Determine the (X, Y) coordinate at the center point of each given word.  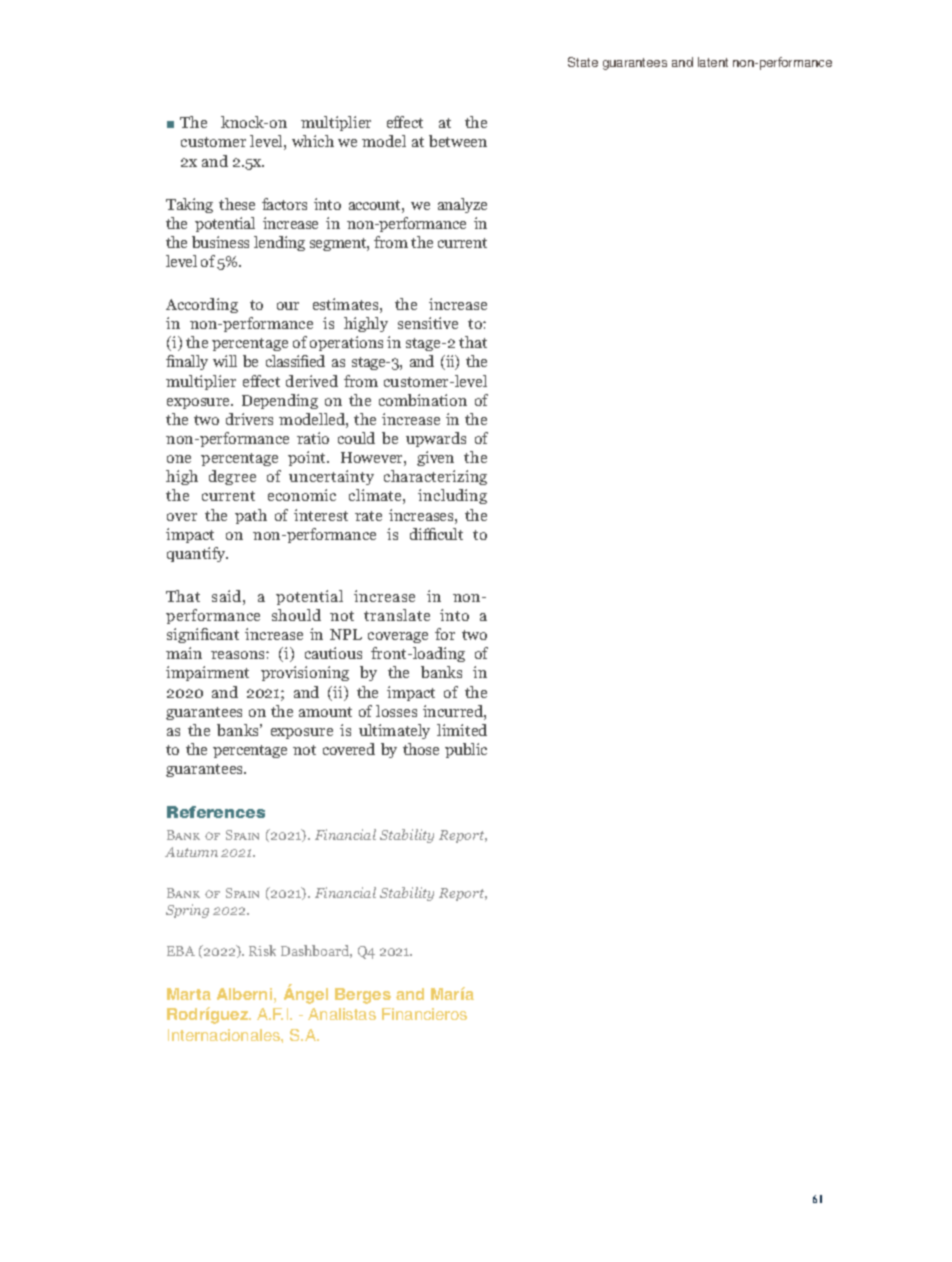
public (466, 750)
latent (713, 62)
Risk (262, 950)
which (313, 141)
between (458, 141)
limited (462, 730)
